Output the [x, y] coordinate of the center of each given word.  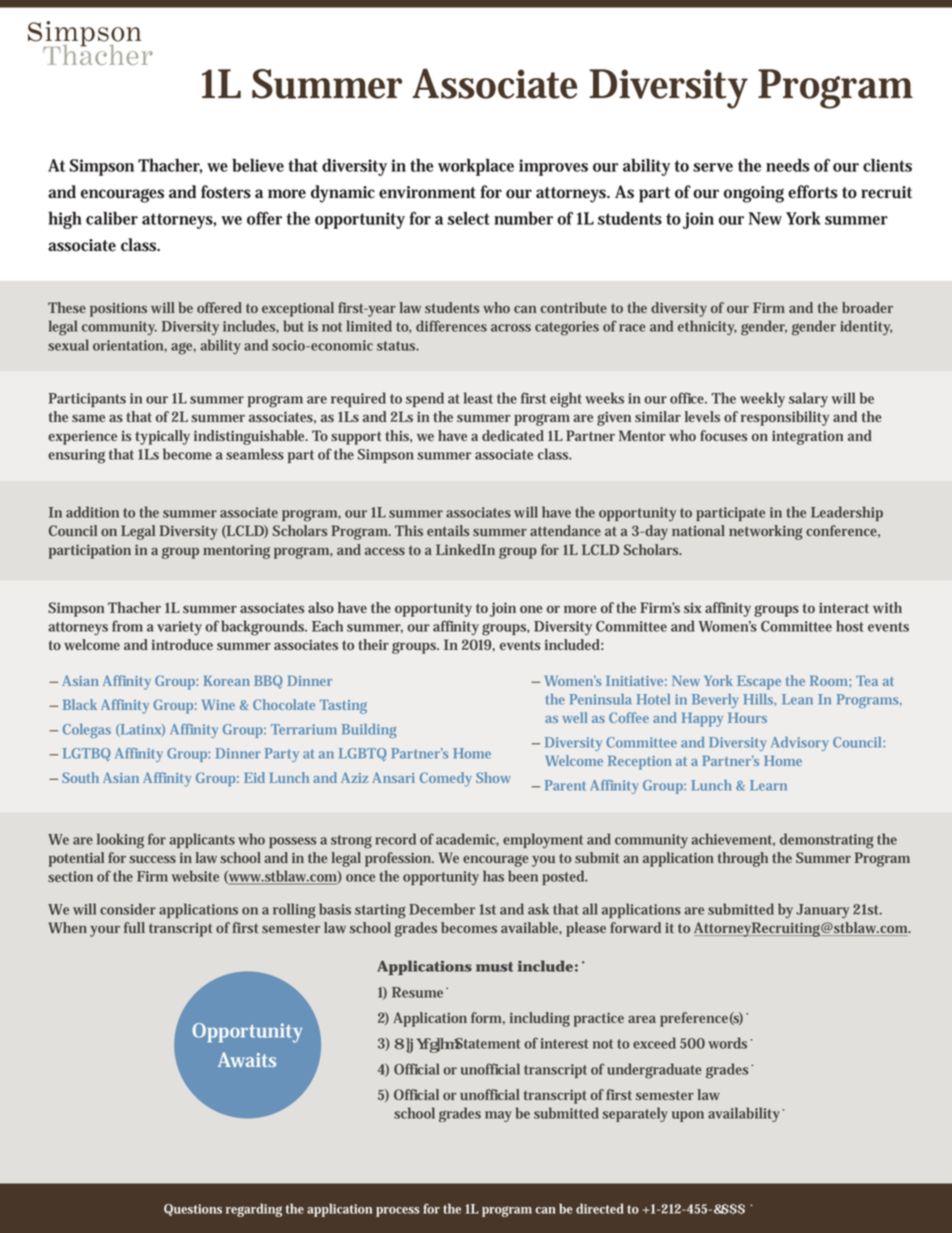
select [469, 218]
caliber [112, 218]
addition [92, 512]
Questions [193, 1210]
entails [448, 530]
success [152, 859]
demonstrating [827, 841]
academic [467, 839]
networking [766, 532]
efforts [813, 192]
